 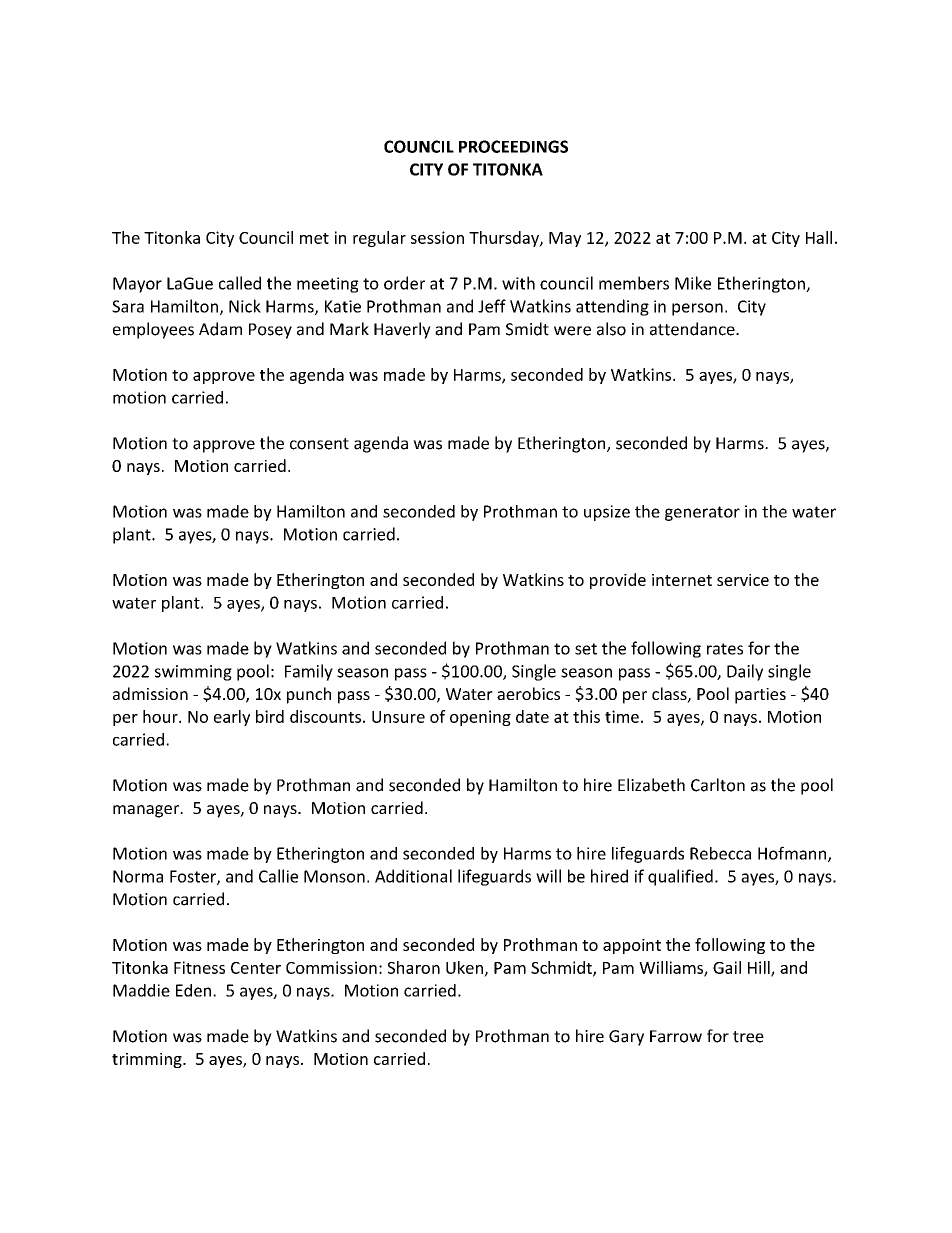 What do you see at coordinates (693, 329) in the page?
I see `attendance` at bounding box center [693, 329].
